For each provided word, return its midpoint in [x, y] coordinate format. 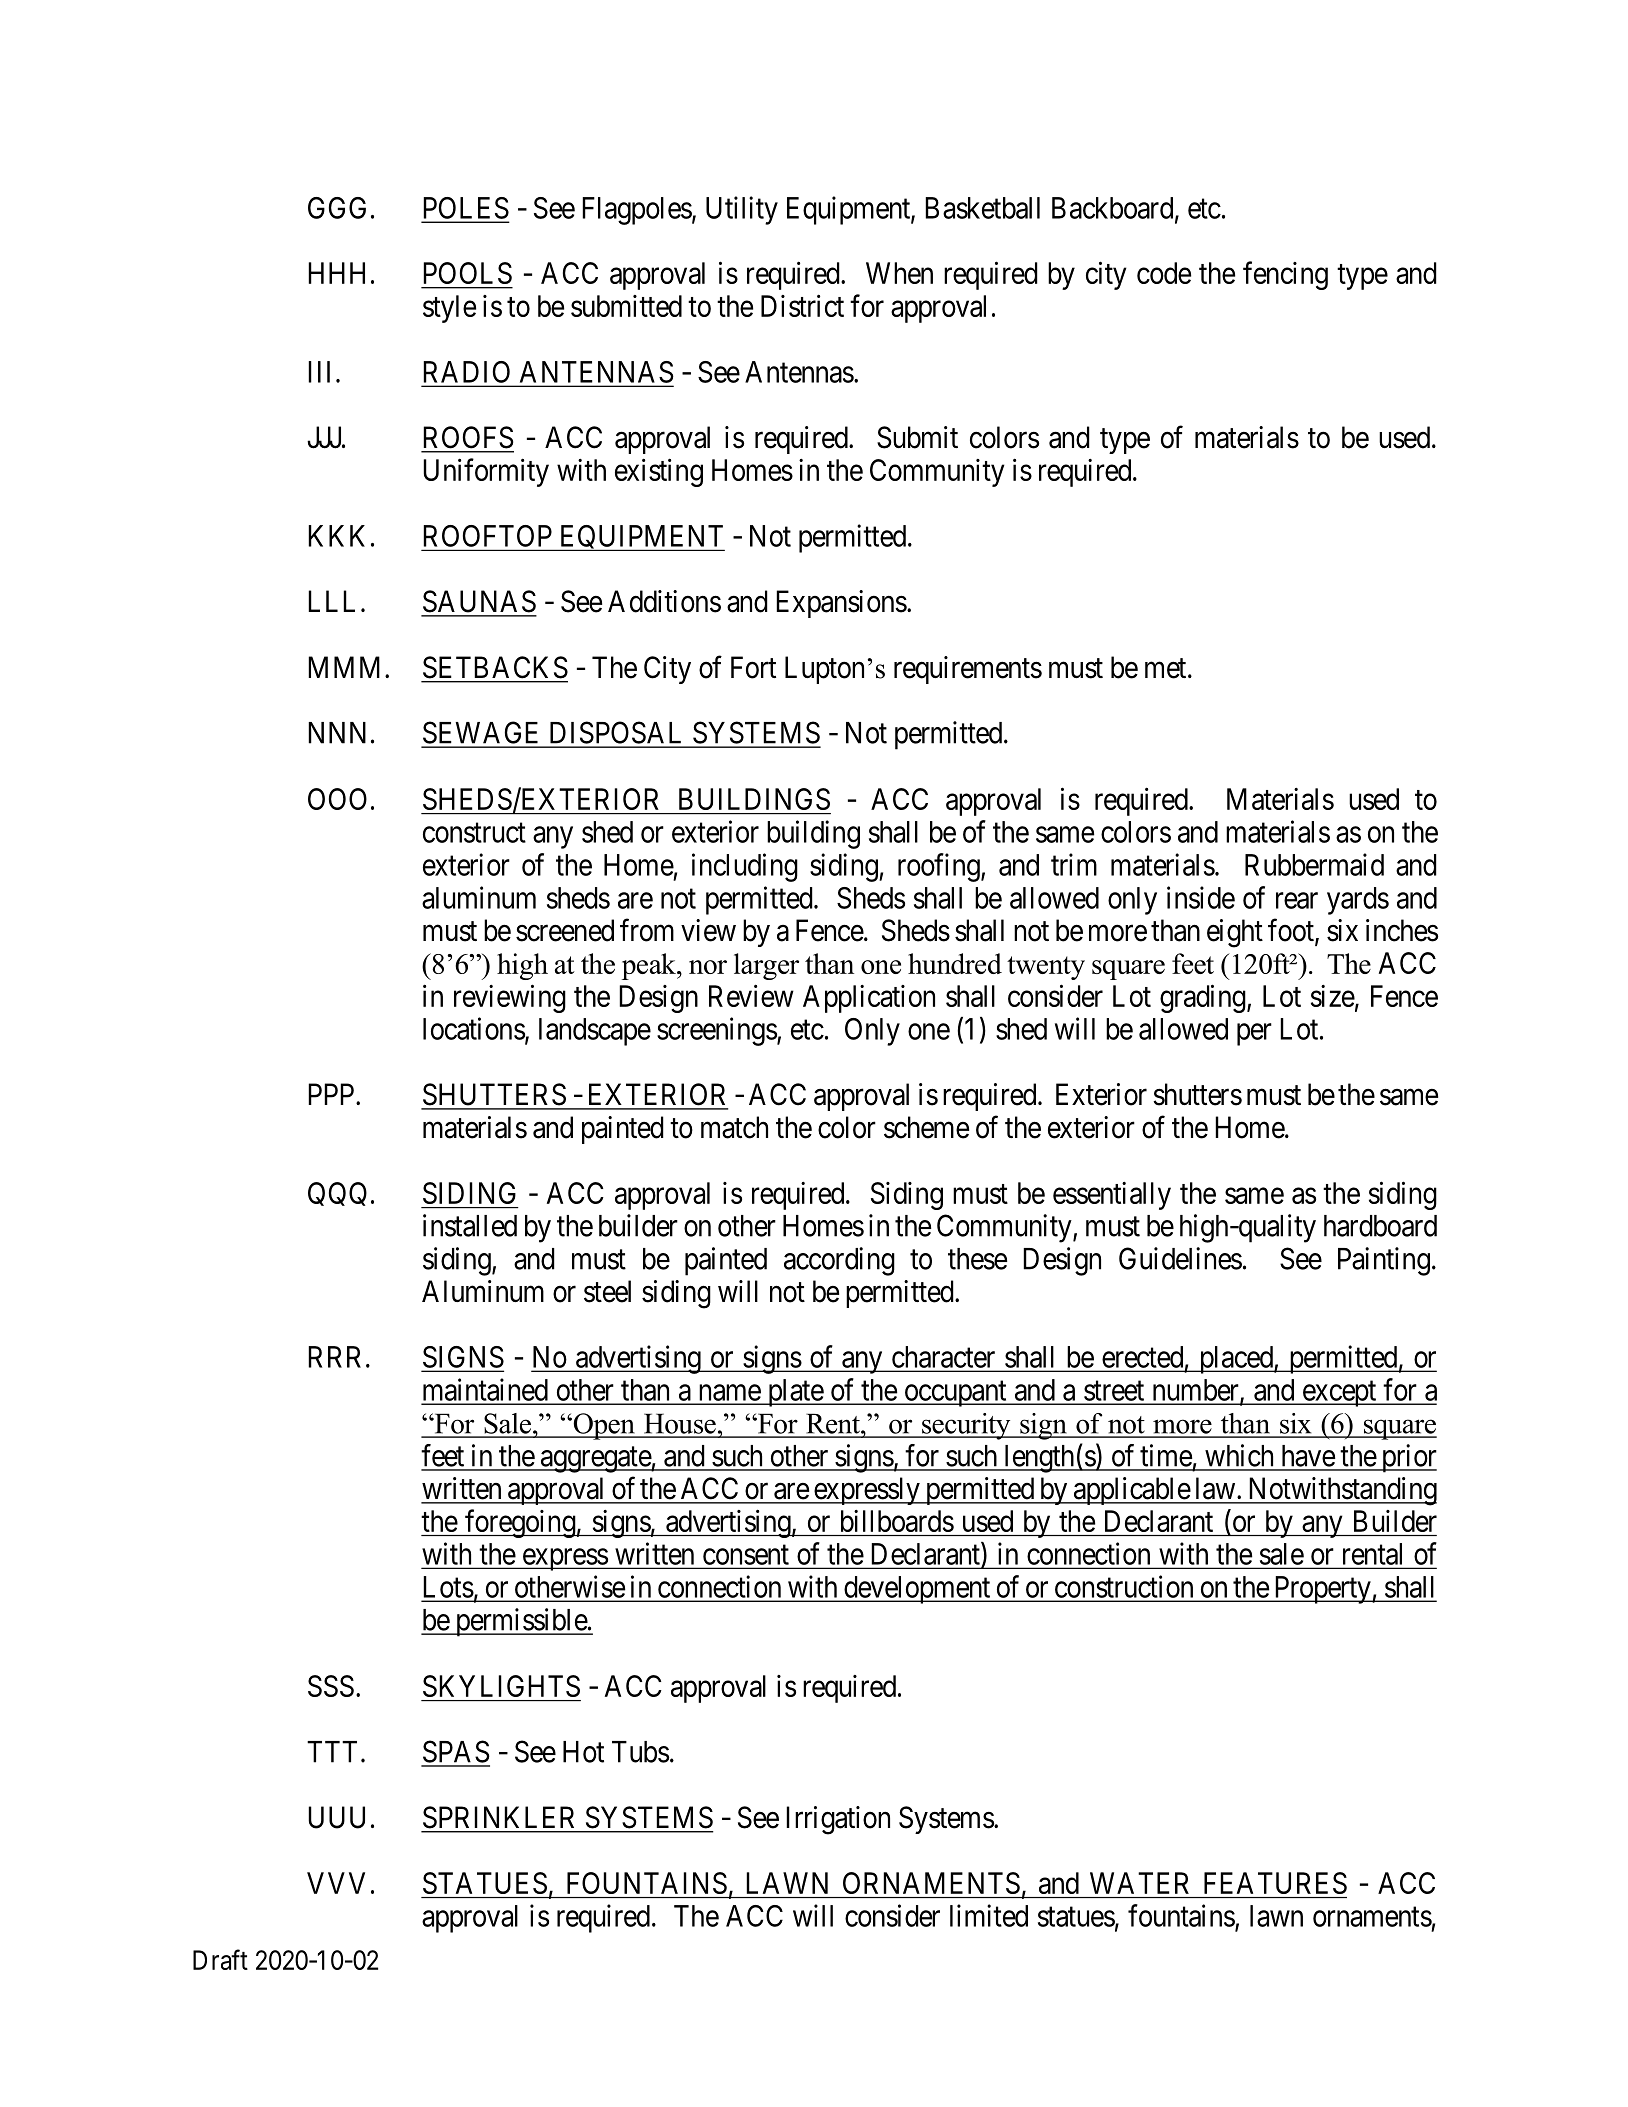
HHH [336, 273]
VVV [336, 1883]
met [1167, 668]
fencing [1285, 275]
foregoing [520, 1523]
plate [795, 1393]
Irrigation [838, 1820]
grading [1204, 998]
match [734, 1127]
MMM [347, 667]
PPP [332, 1094]
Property [1322, 1590]
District [802, 305]
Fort [753, 667]
